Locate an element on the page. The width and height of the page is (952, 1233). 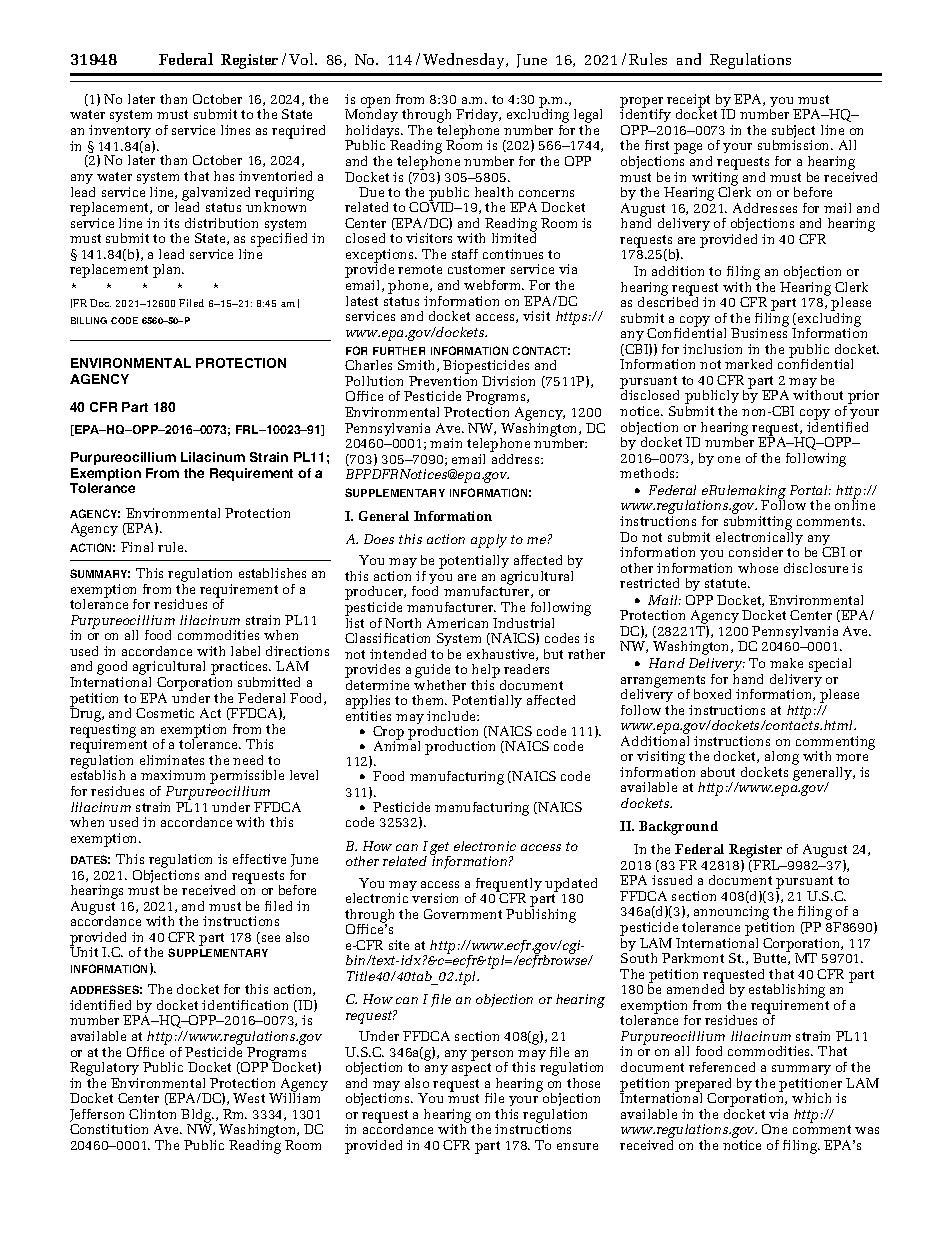
Cosmetic is located at coordinates (165, 713).
